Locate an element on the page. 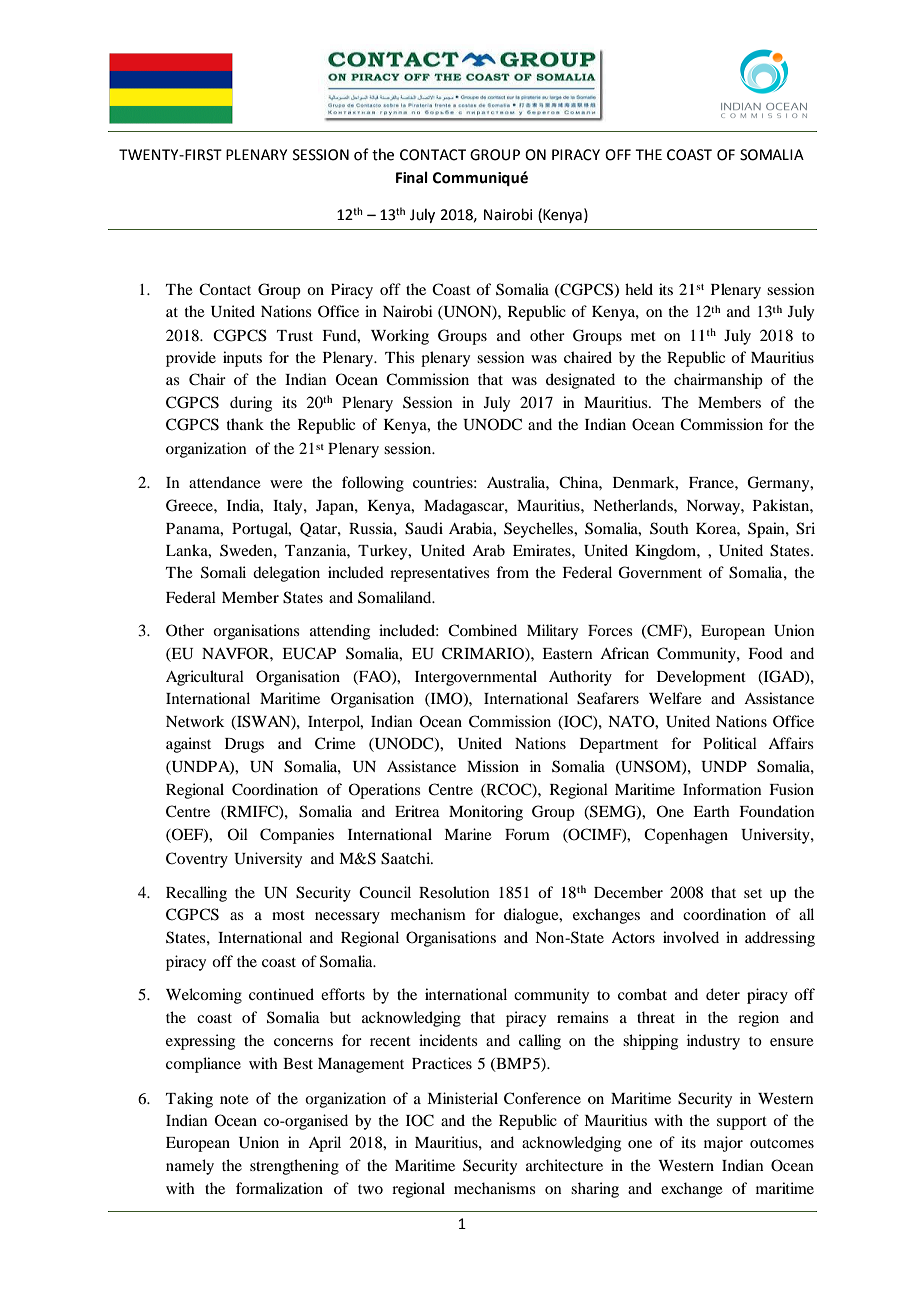  Combined is located at coordinates (482, 630).
